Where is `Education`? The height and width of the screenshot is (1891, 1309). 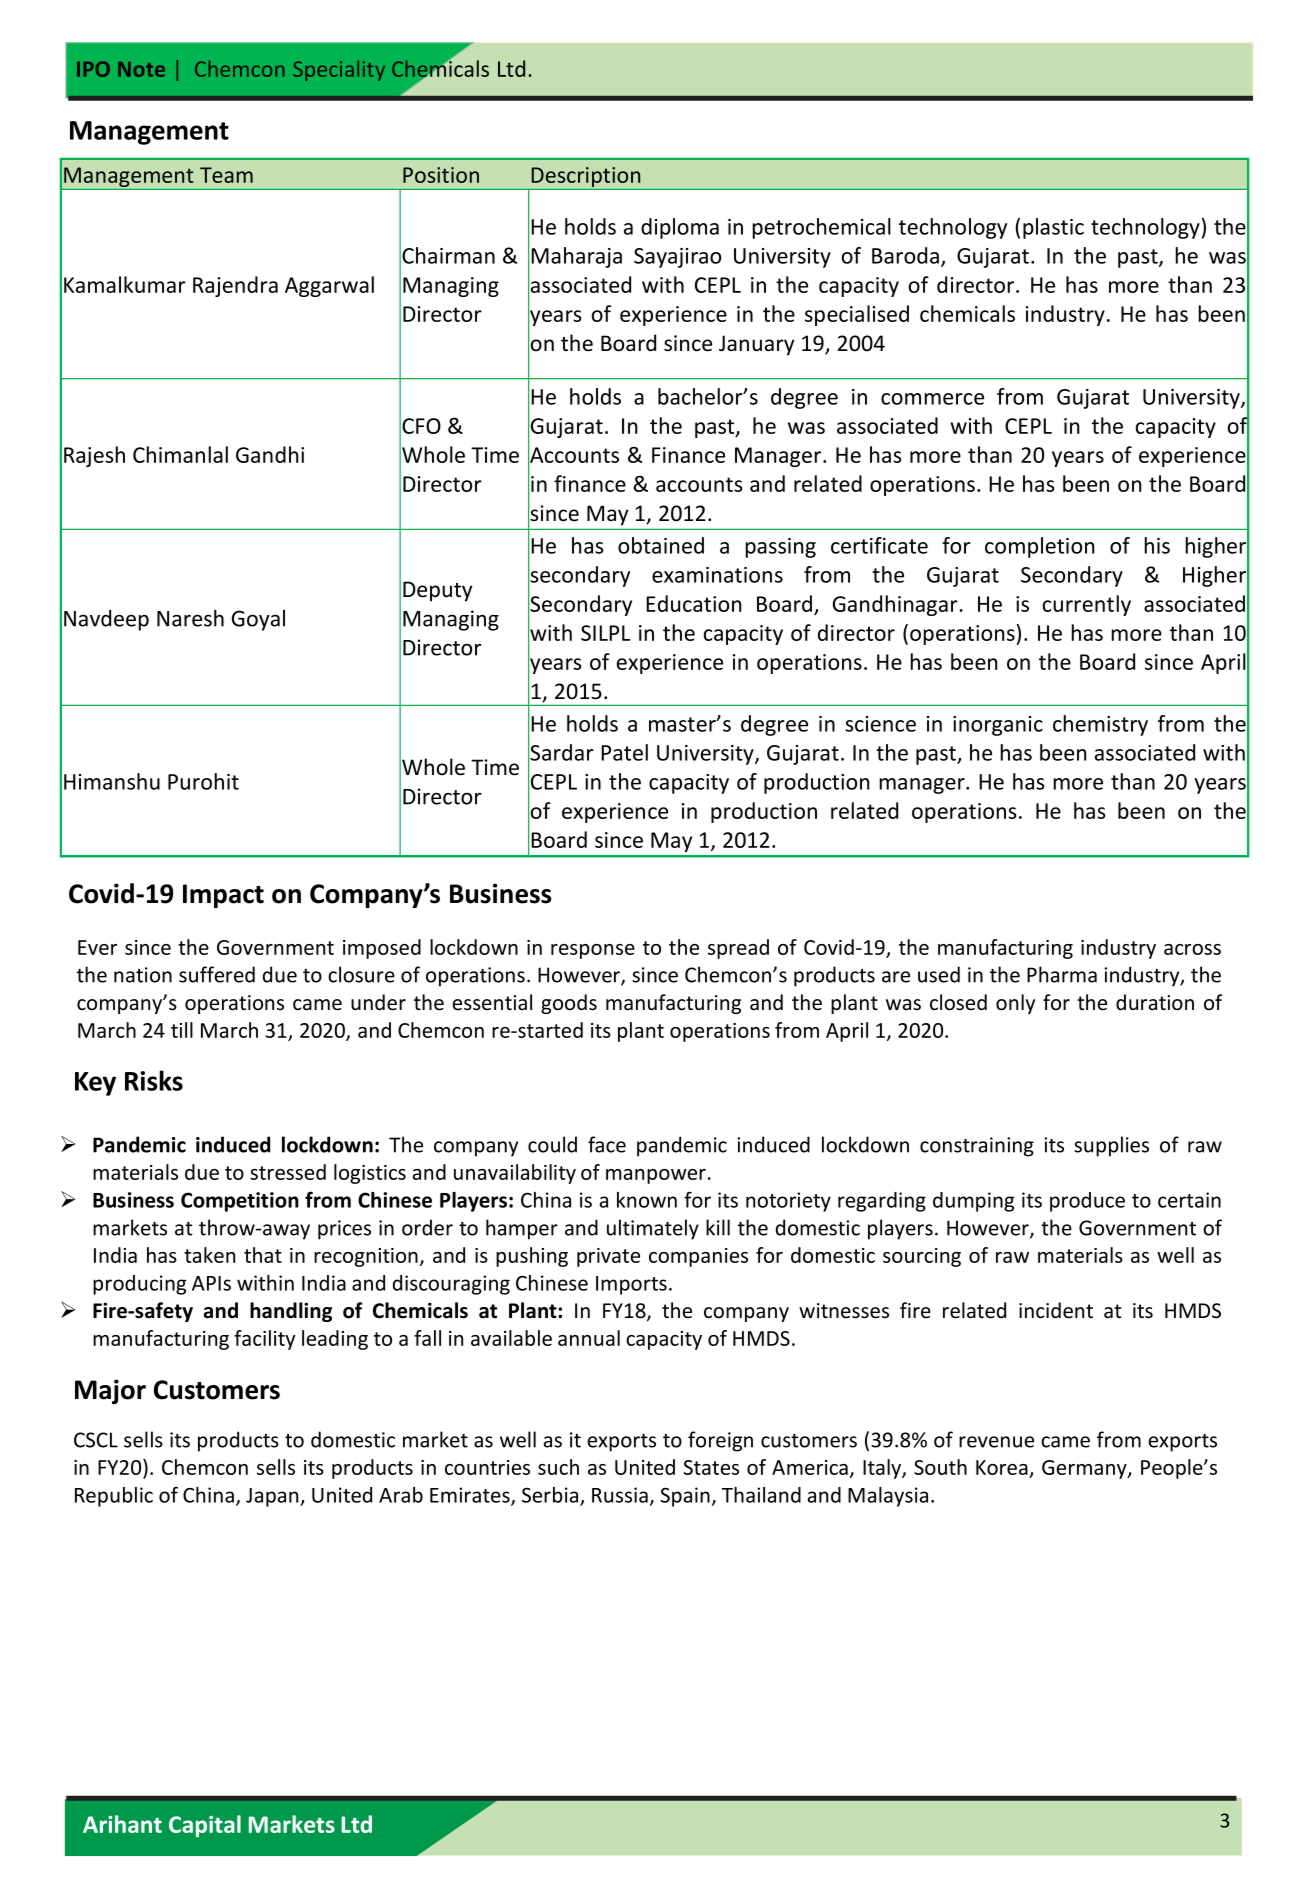 Education is located at coordinates (694, 603).
